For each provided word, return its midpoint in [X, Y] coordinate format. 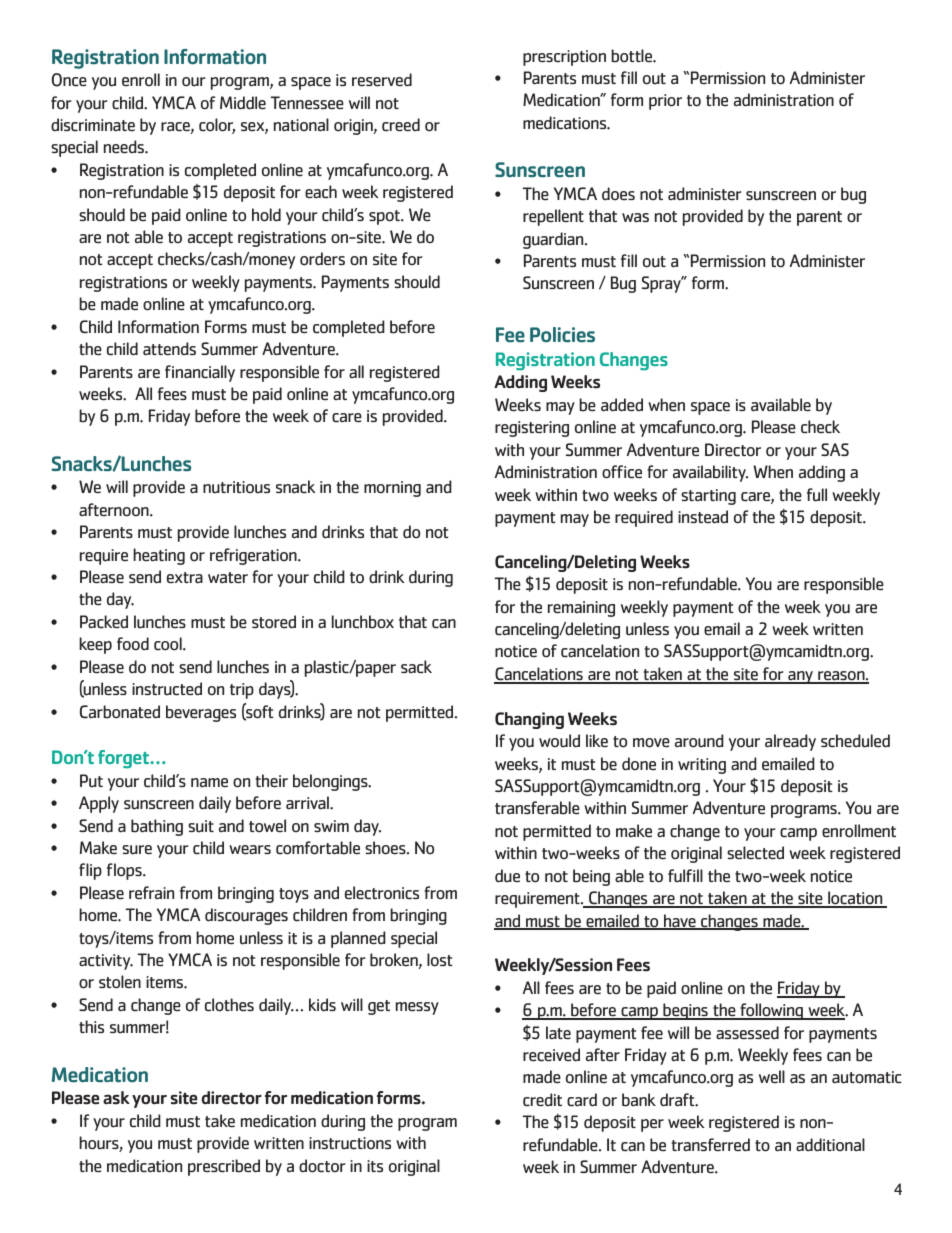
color [217, 126]
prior [665, 102]
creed [401, 125]
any [800, 677]
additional [830, 1144]
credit [542, 1100]
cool [169, 644]
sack [416, 667]
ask [116, 1098]
